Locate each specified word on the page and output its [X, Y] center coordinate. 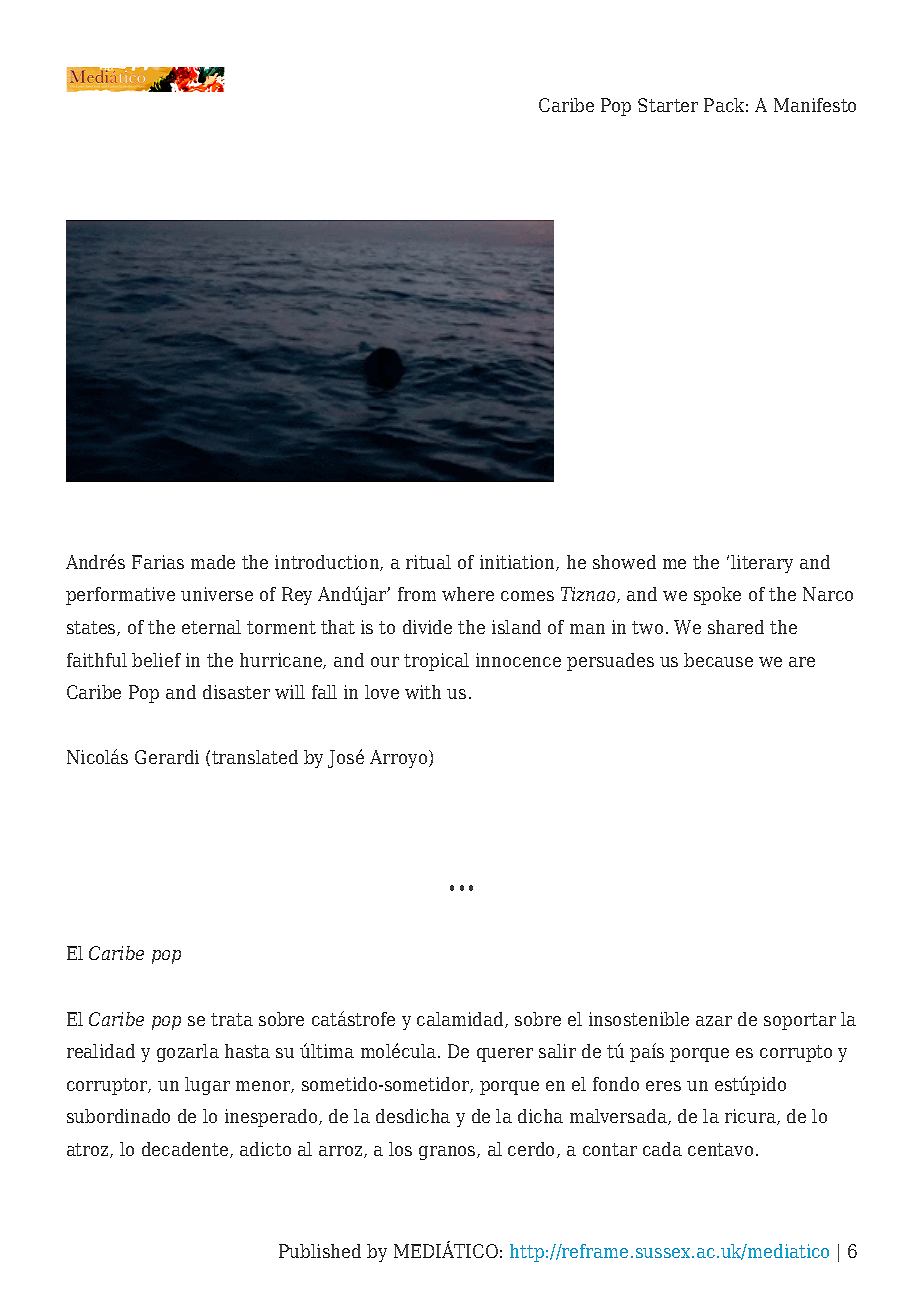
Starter [668, 105]
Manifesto [815, 105]
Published [320, 1251]
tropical [436, 662]
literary [762, 564]
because [718, 660]
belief [156, 660]
